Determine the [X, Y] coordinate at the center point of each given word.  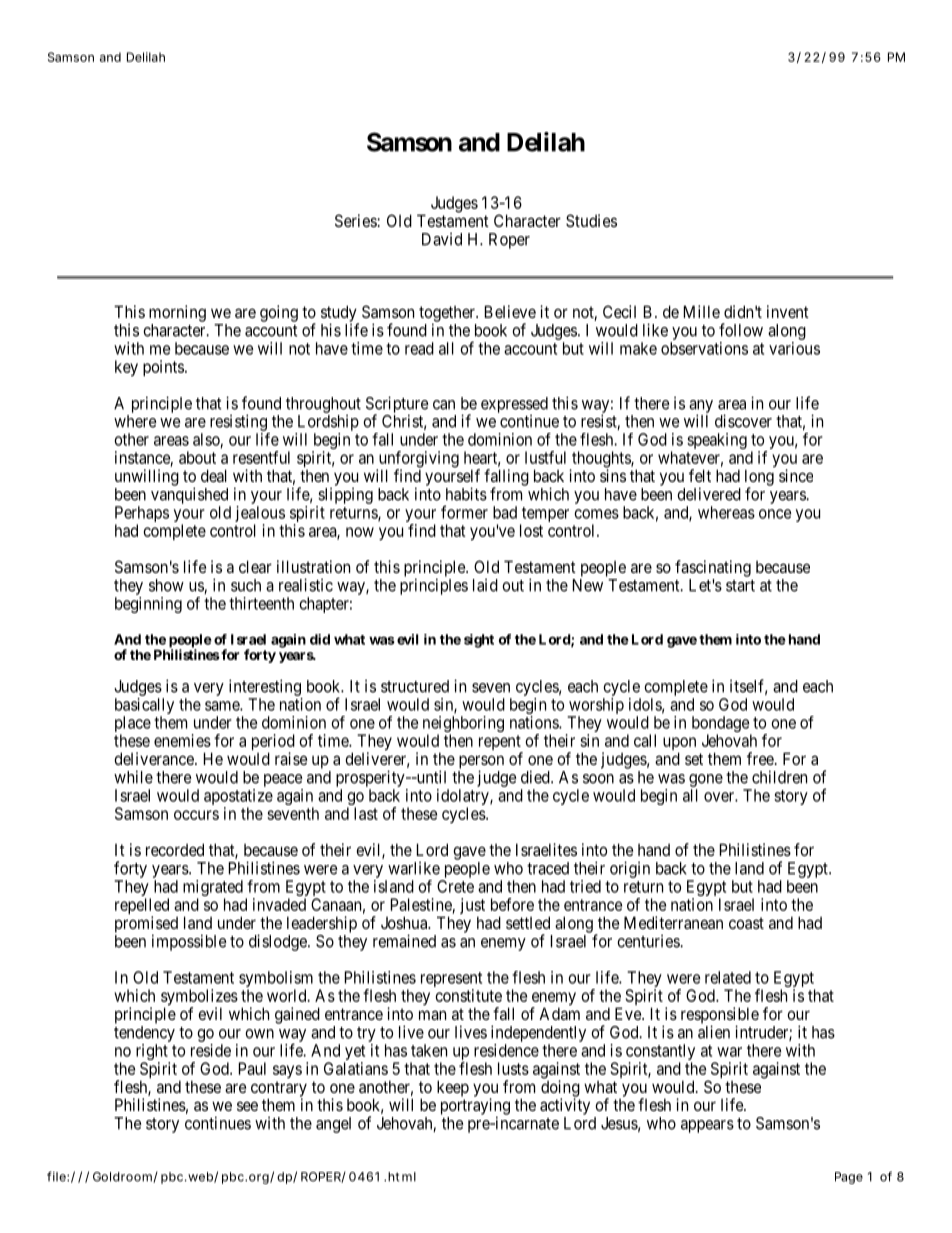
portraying [475, 1107]
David [442, 239]
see [247, 1106]
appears [707, 1126]
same [223, 706]
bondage [721, 725]
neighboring [463, 725]
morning [177, 313]
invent [788, 311]
